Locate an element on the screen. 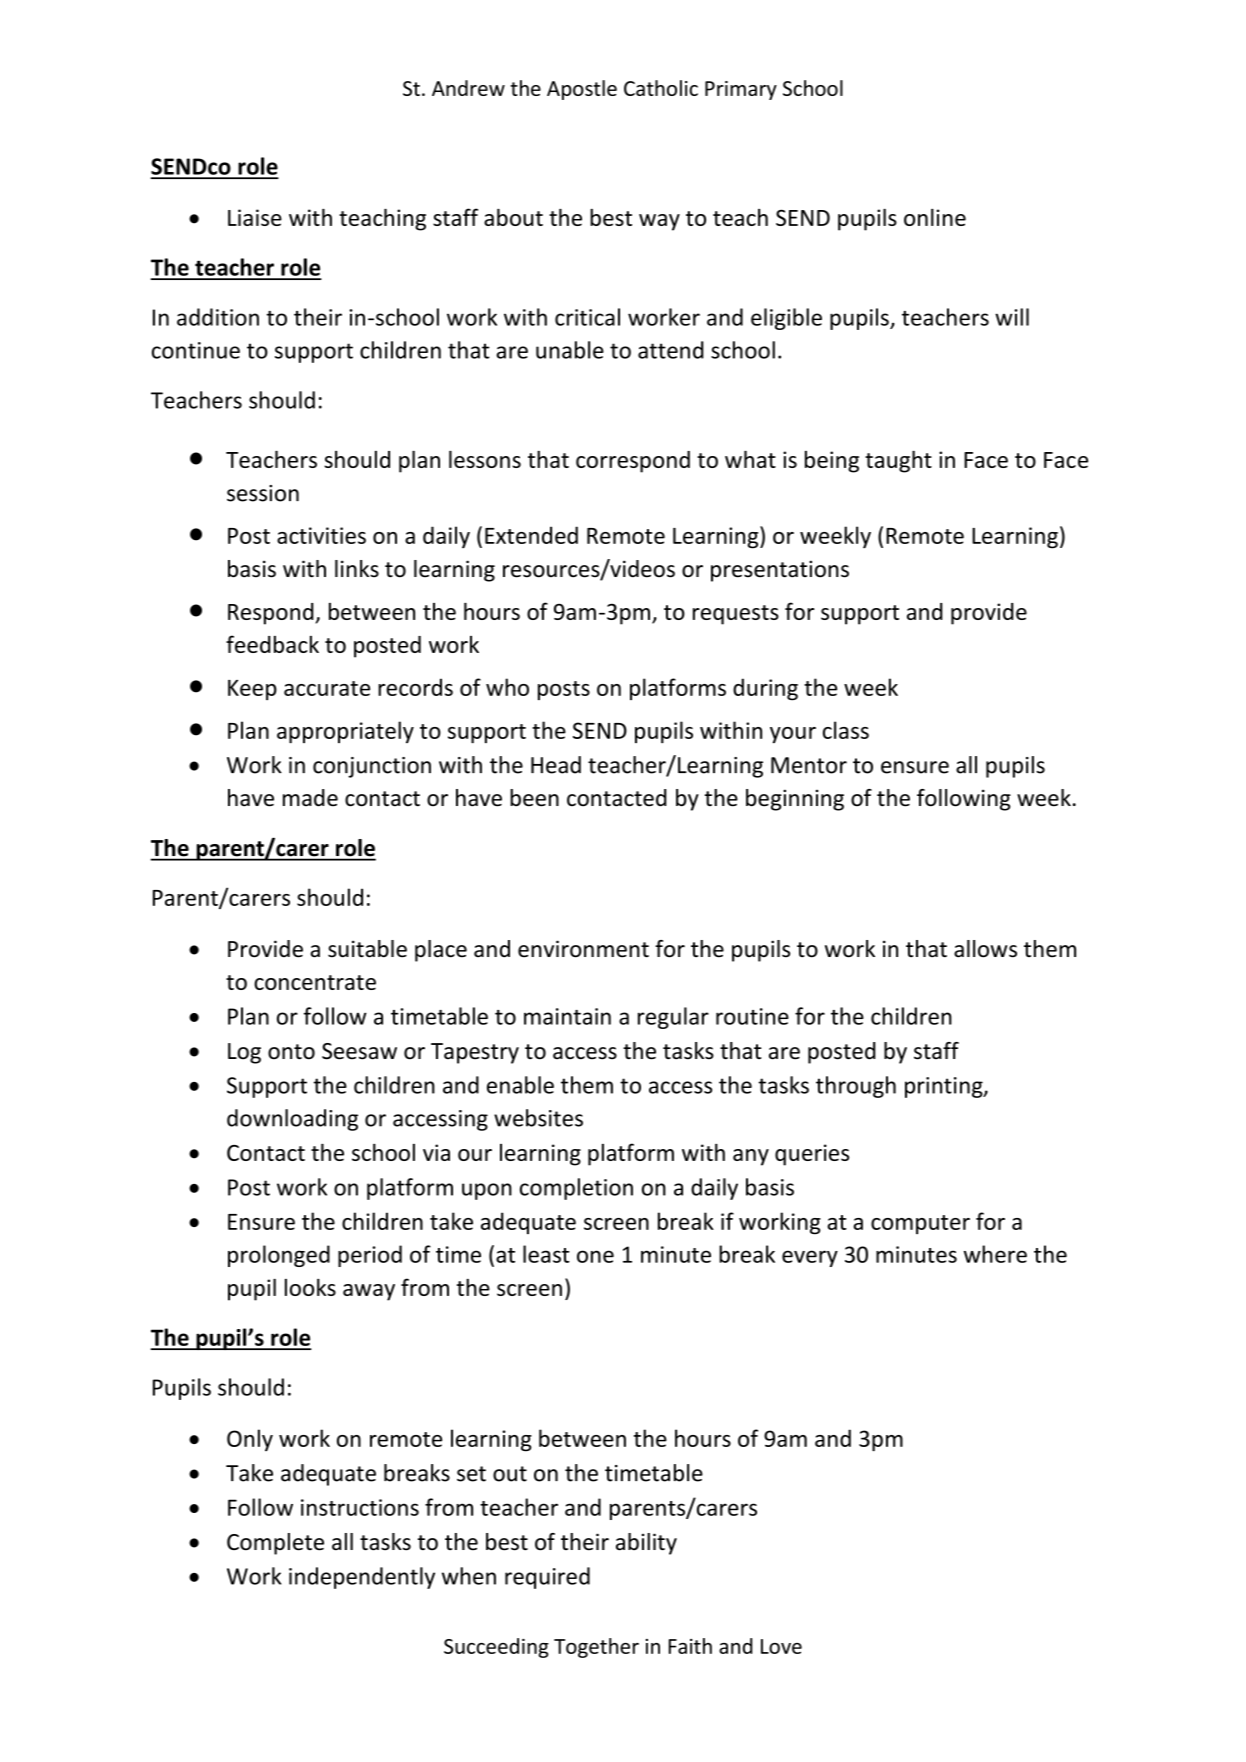 Image resolution: width=1246 pixels, height=1762 pixels. online is located at coordinates (935, 217).
